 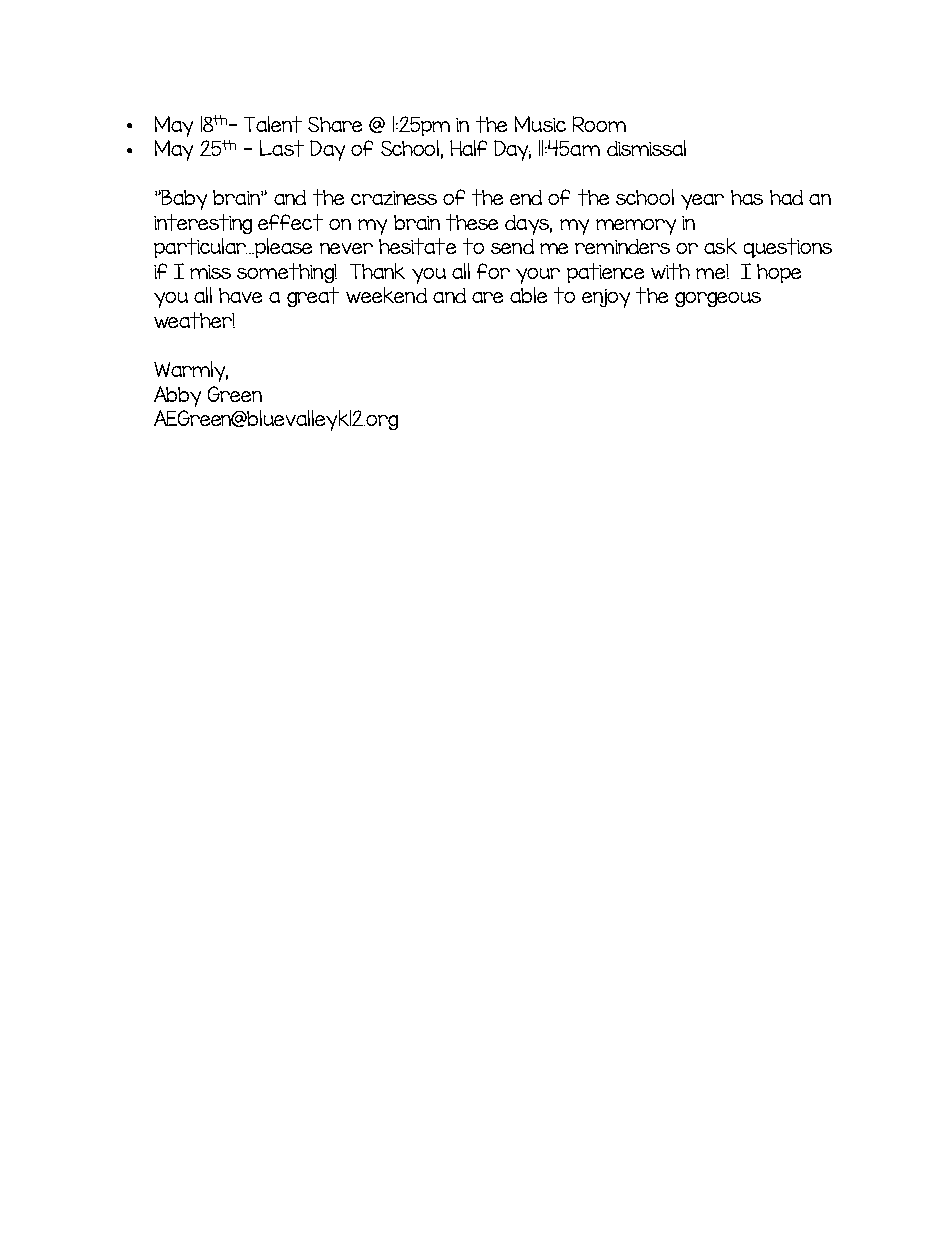 What do you see at coordinates (540, 124) in the screenshot?
I see `Music` at bounding box center [540, 124].
